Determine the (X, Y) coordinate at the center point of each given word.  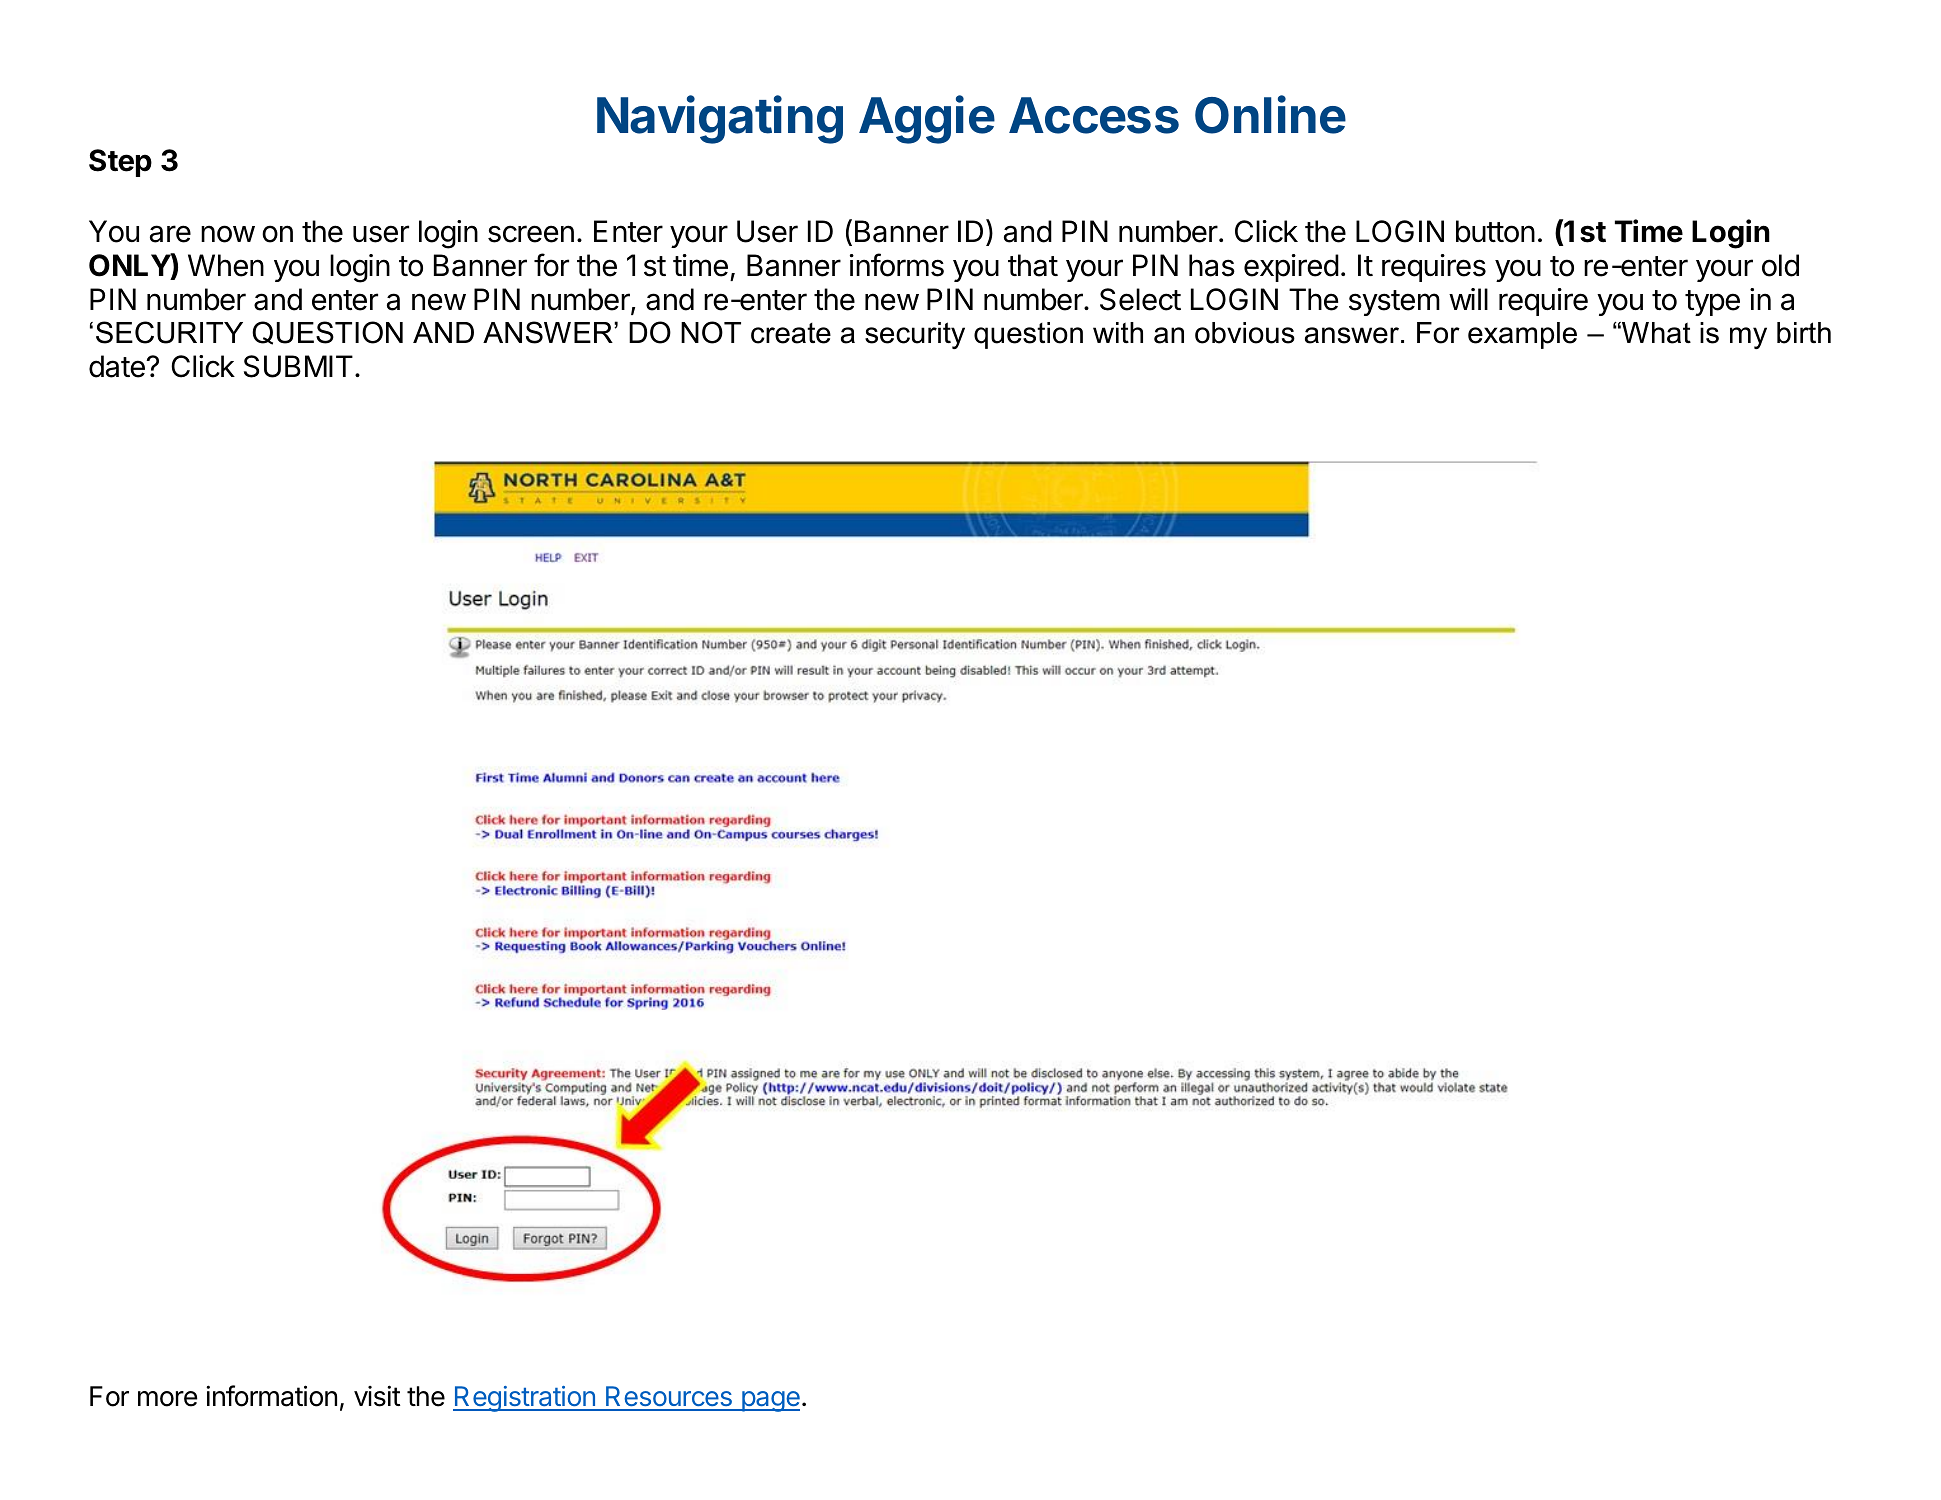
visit (377, 1396)
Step (120, 163)
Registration (525, 1399)
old (1780, 265)
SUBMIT (298, 366)
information (271, 1396)
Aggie (927, 120)
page (769, 1401)
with (1118, 332)
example (1522, 335)
